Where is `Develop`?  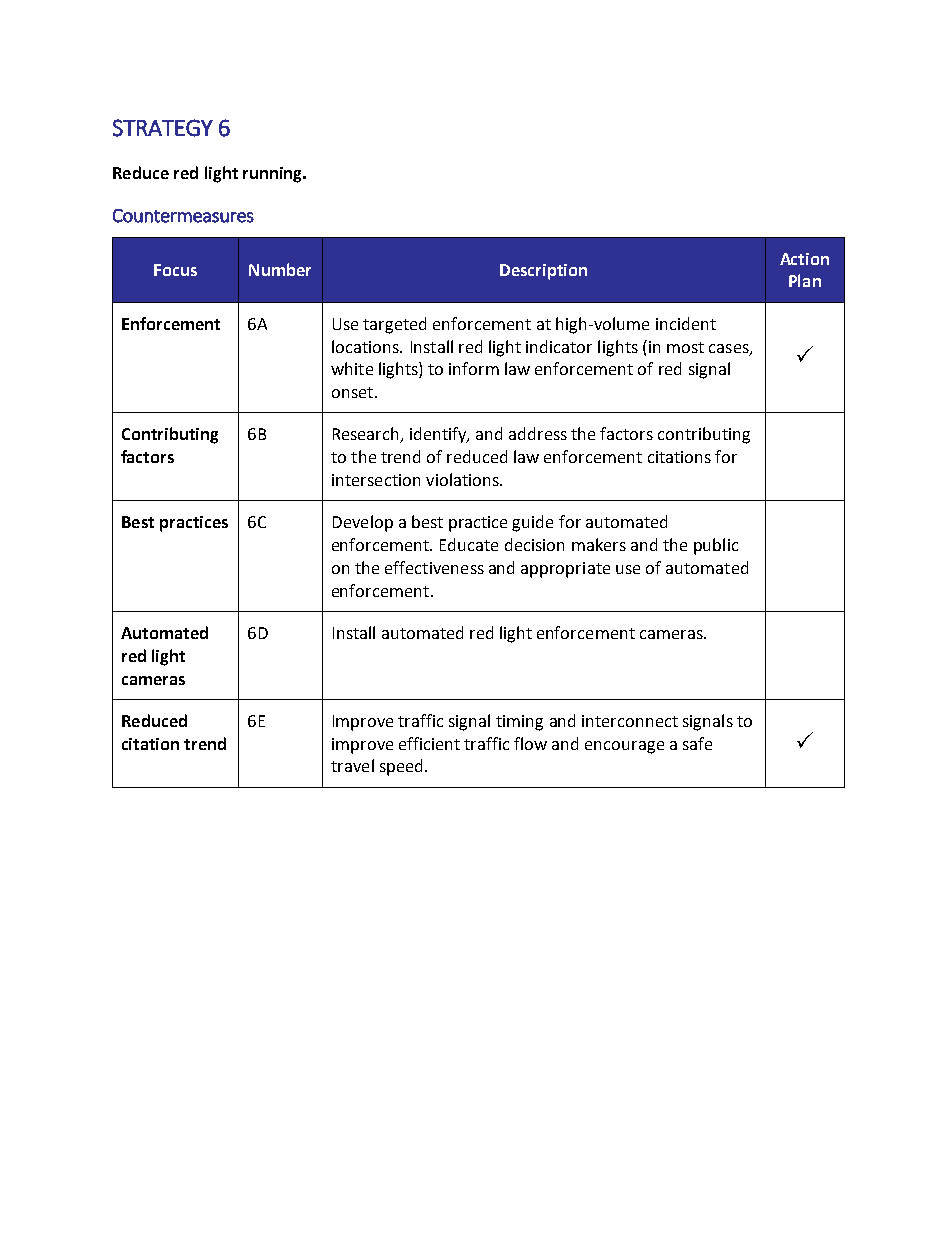
Develop is located at coordinates (363, 523).
